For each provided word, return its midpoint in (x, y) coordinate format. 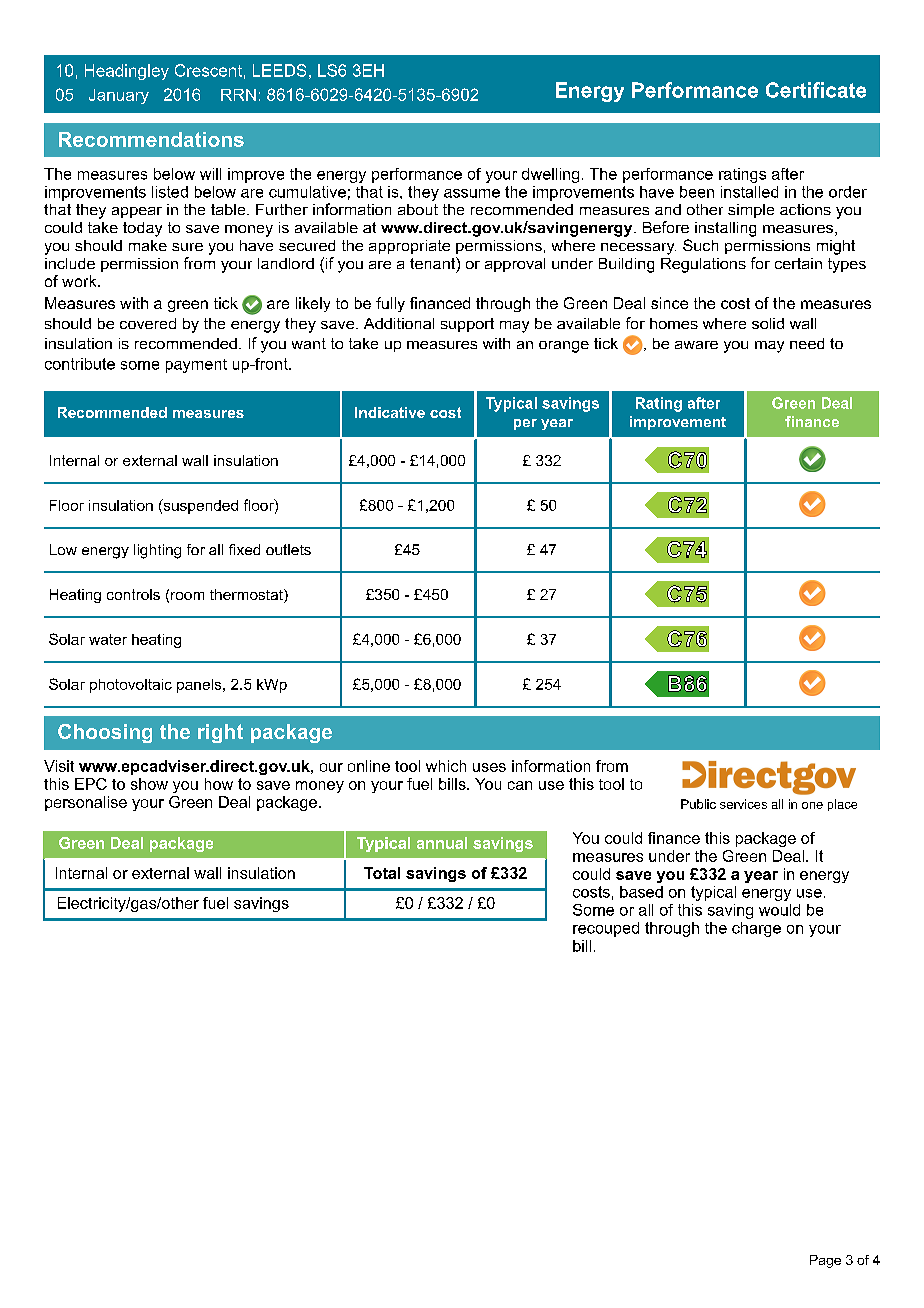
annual (442, 843)
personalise (86, 803)
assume (472, 193)
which (446, 766)
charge (756, 929)
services (743, 804)
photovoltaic (131, 686)
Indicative (390, 412)
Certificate (816, 90)
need (807, 343)
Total (382, 873)
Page (825, 1261)
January (119, 96)
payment (196, 366)
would (779, 910)
